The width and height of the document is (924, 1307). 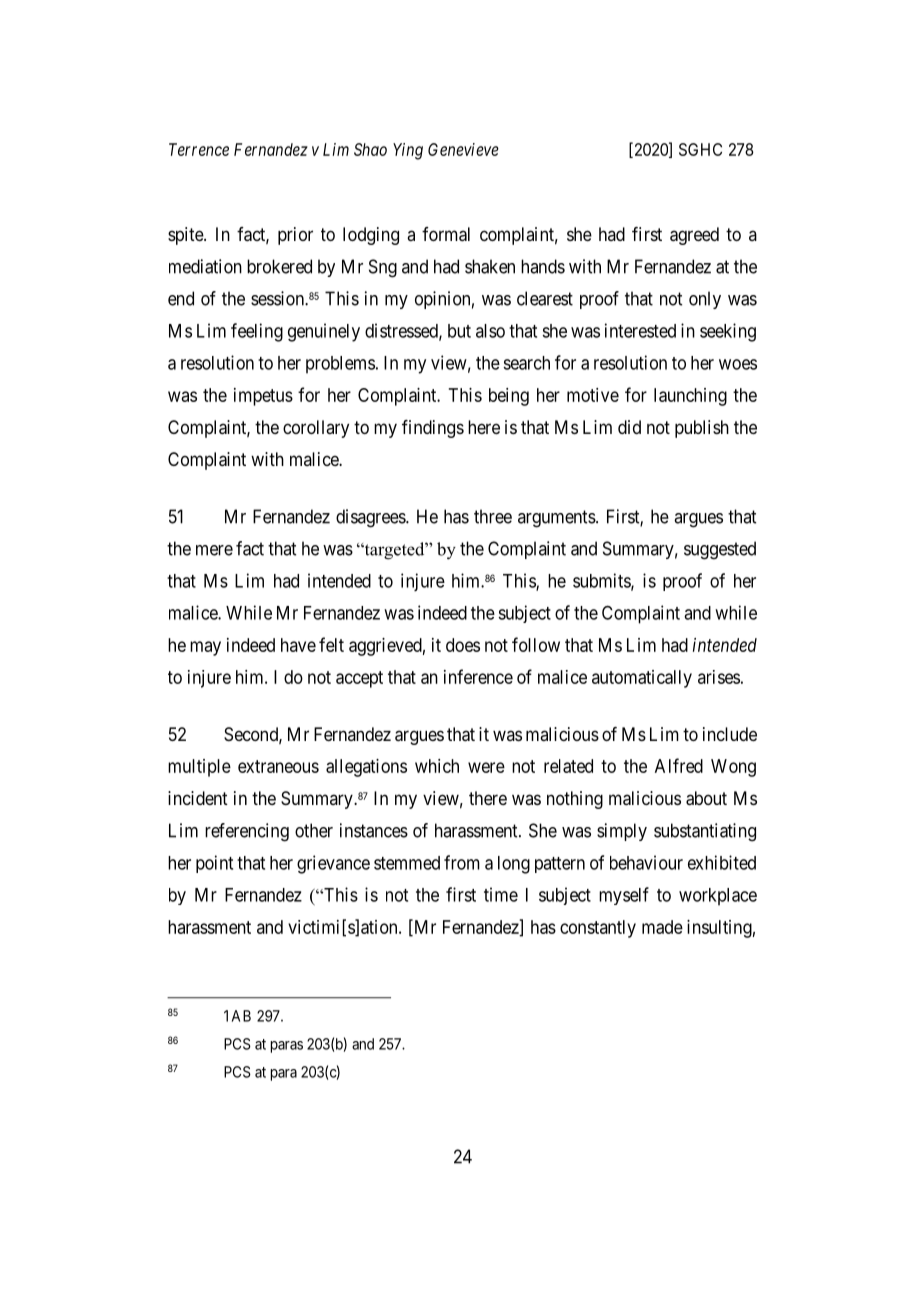 I want to click on point, so click(x=214, y=864).
